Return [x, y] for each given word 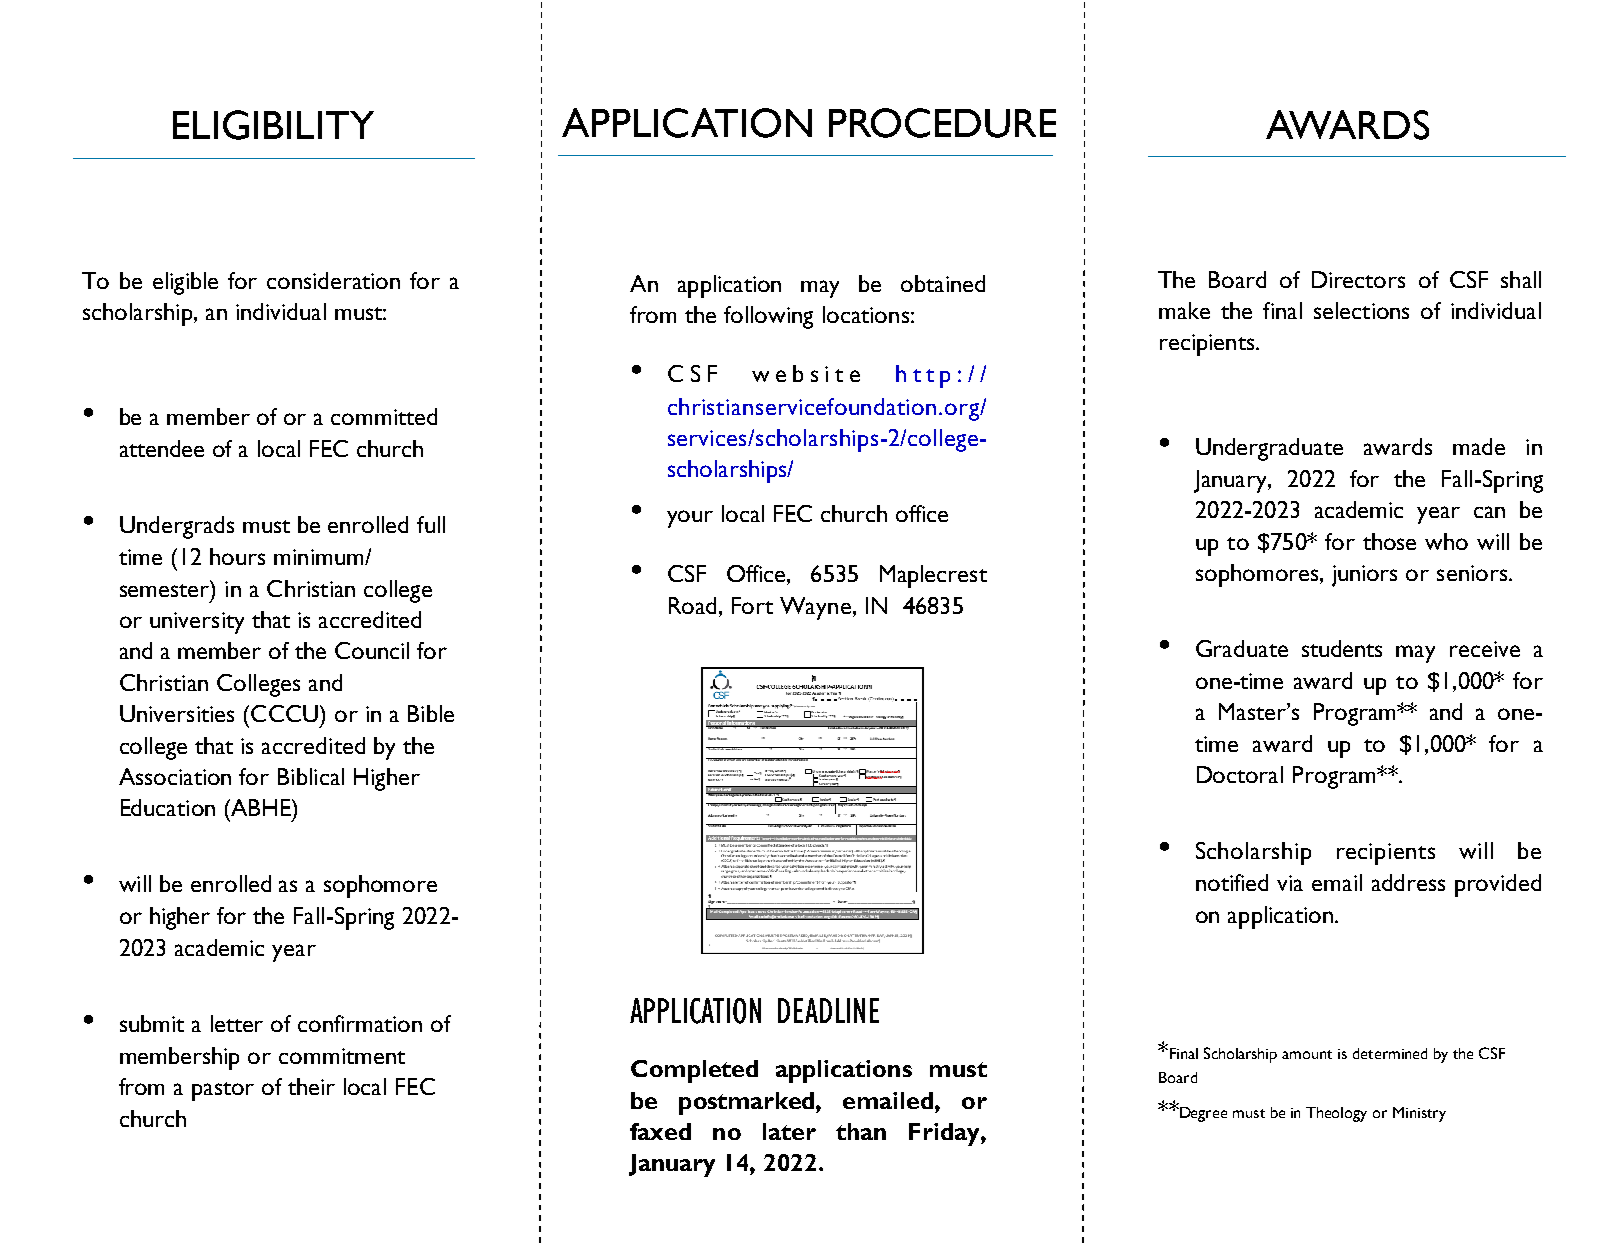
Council [372, 650]
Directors [1358, 279]
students [1342, 648]
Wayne [815, 608]
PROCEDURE [942, 123]
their [311, 1086]
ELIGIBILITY [273, 125]
